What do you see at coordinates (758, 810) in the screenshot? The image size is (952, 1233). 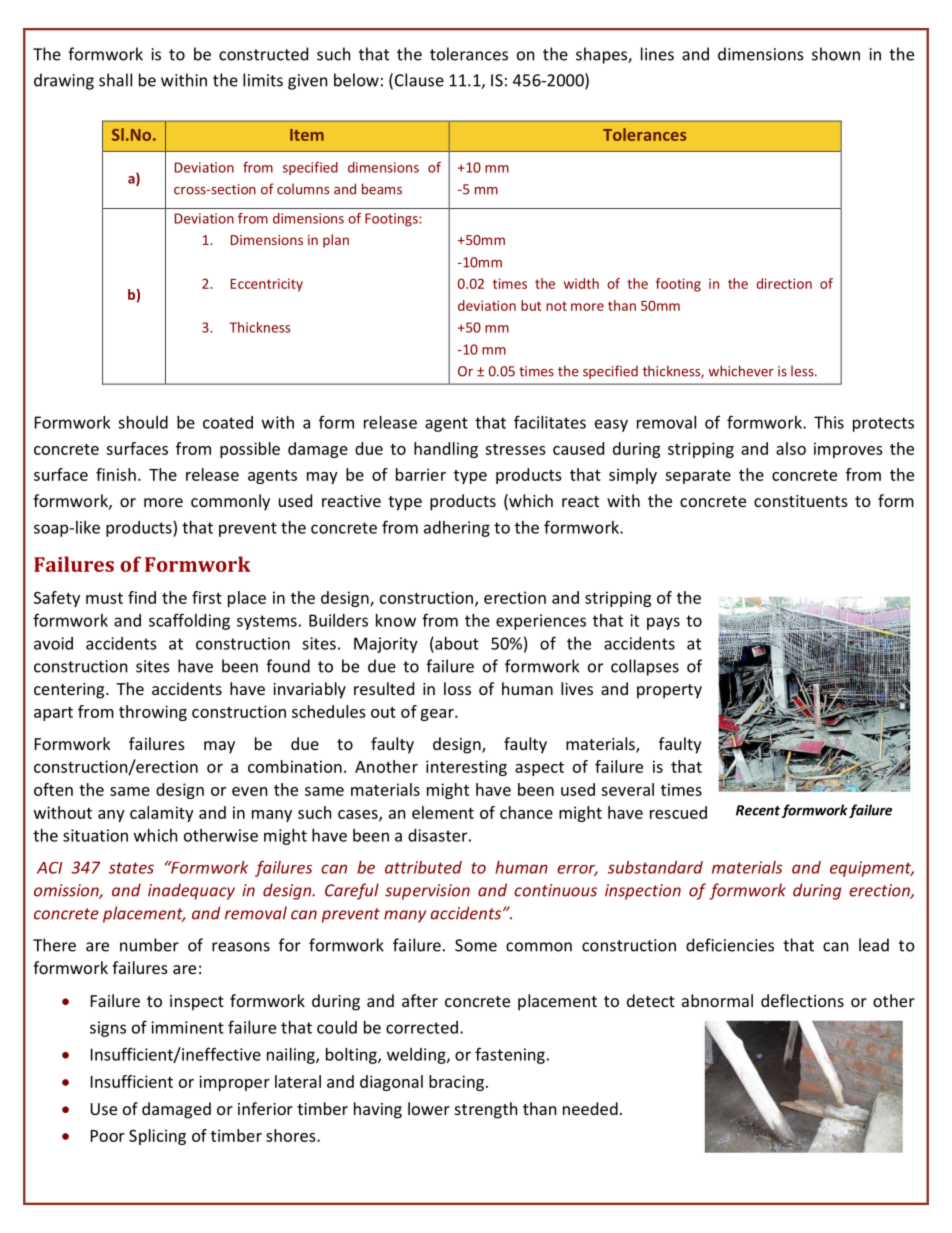 I see `Recent` at bounding box center [758, 810].
